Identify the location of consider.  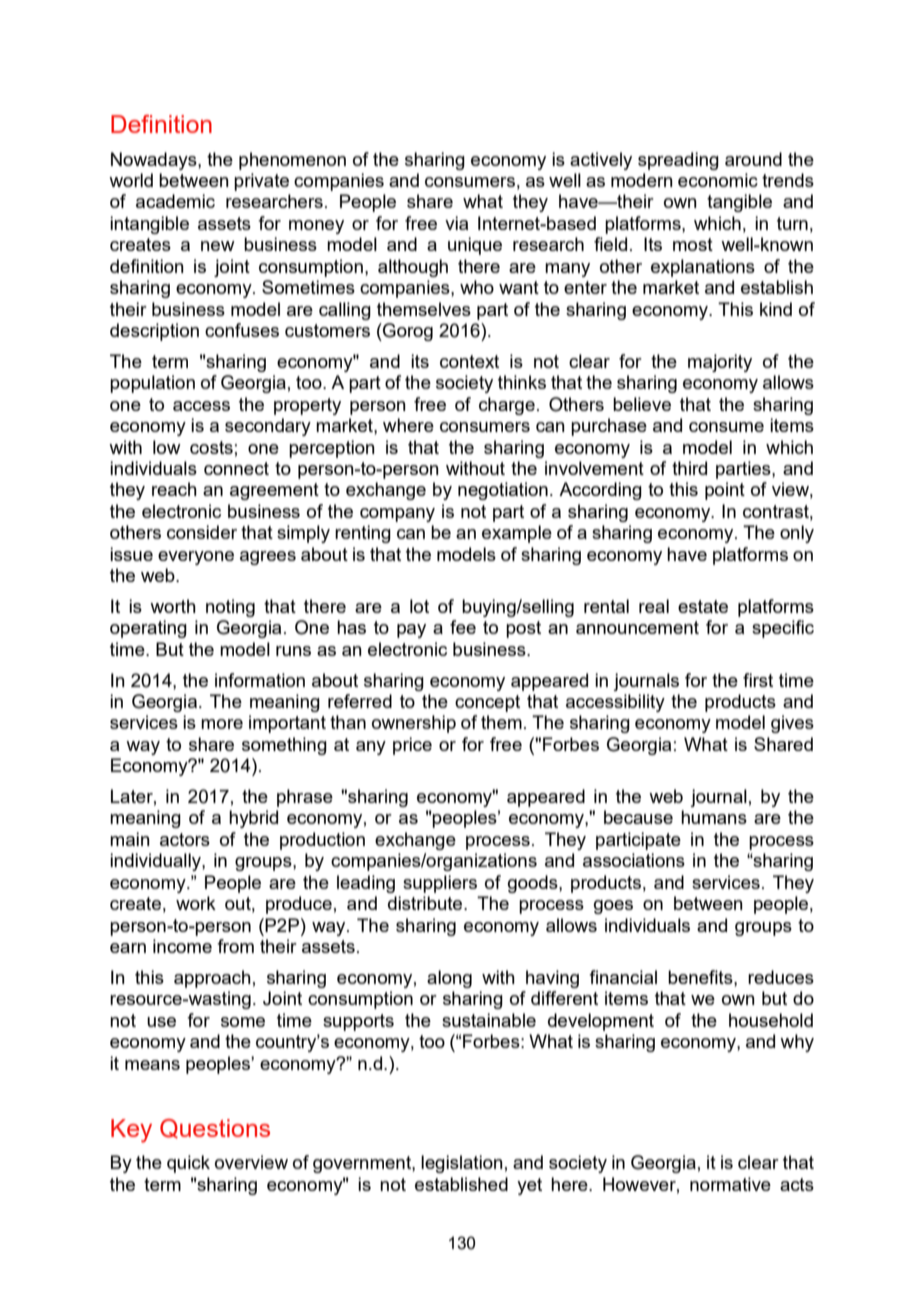
(202, 532).
